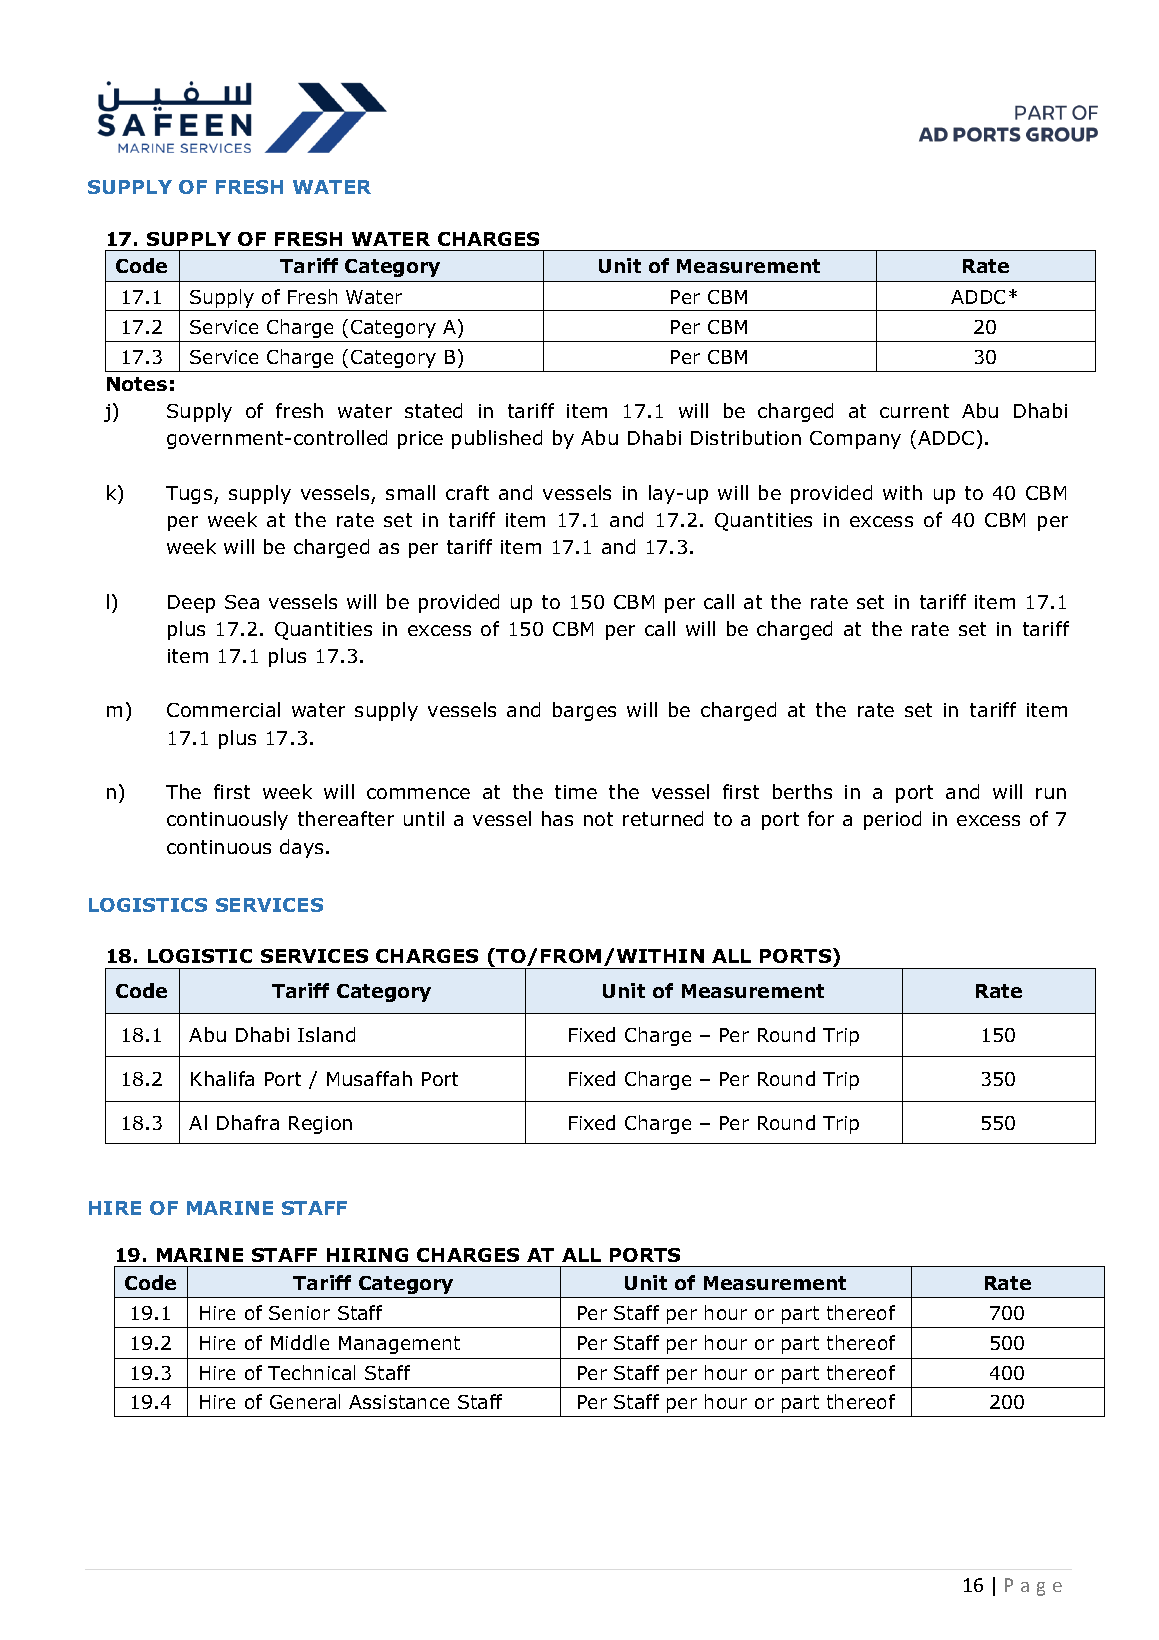 This image has height=1640, width=1159. I want to click on Notes, so click(137, 384).
